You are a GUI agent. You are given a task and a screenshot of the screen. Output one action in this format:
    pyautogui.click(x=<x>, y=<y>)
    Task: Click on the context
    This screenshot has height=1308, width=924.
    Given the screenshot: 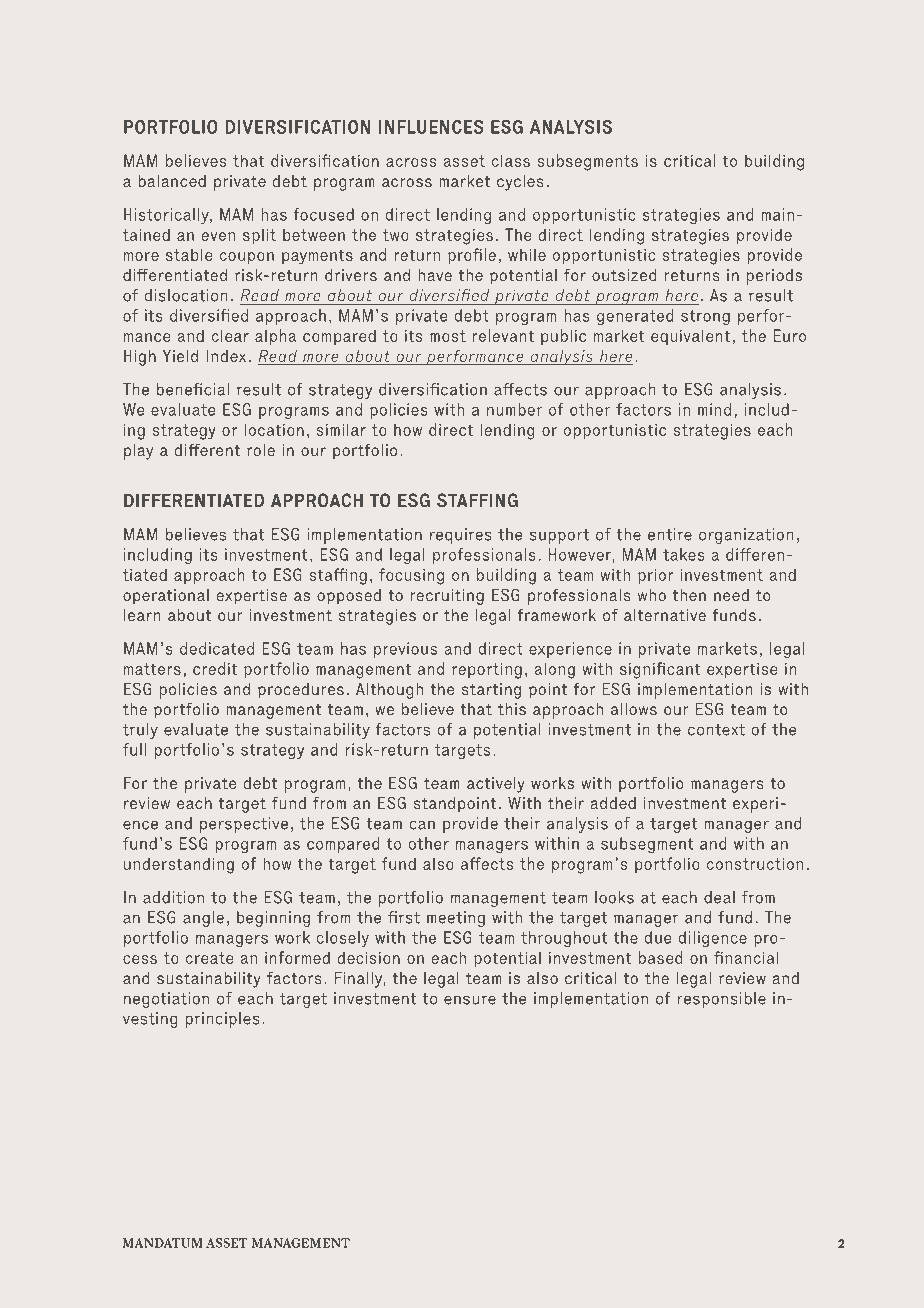 What is the action you would take?
    pyautogui.click(x=716, y=730)
